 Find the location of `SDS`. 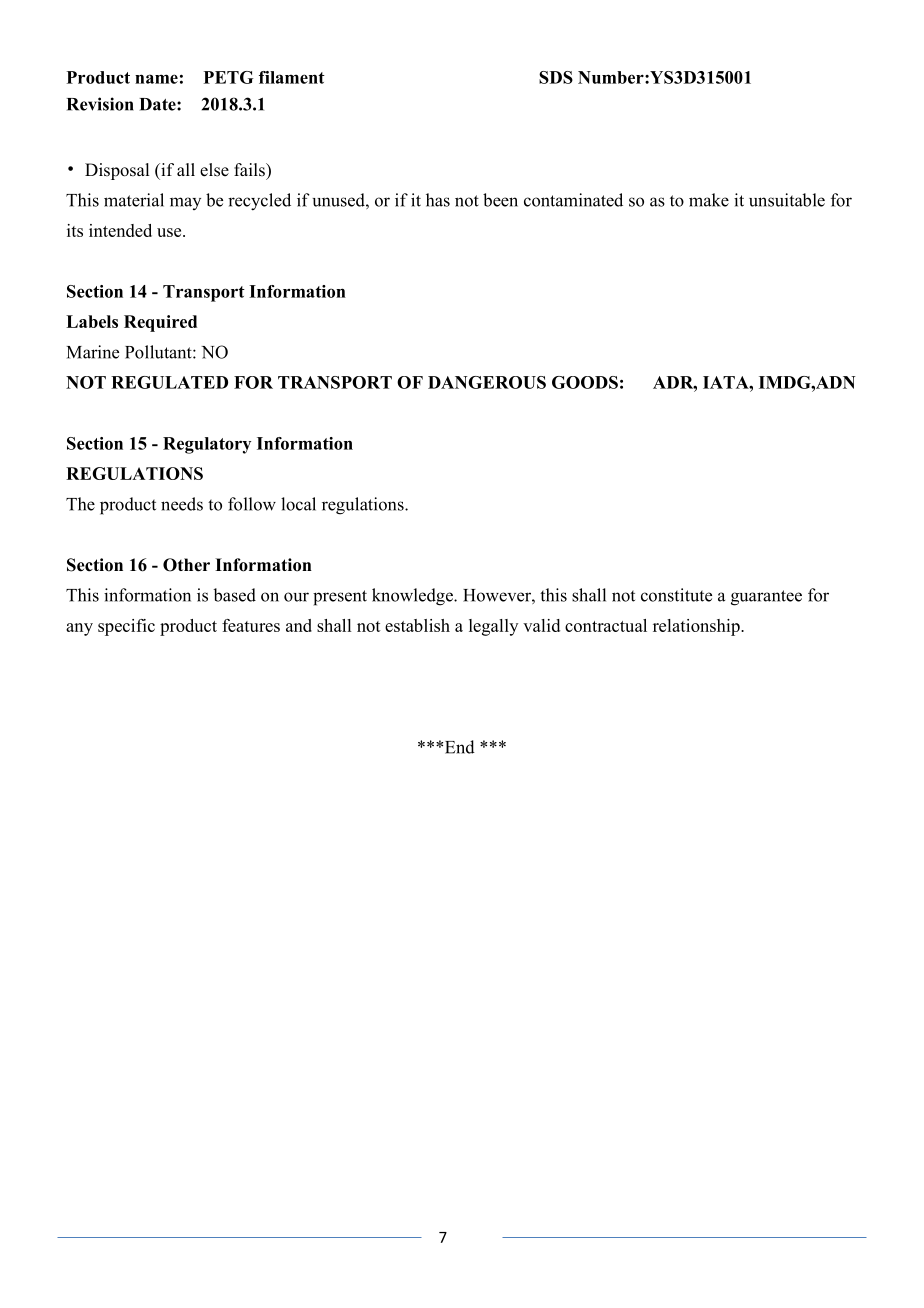

SDS is located at coordinates (556, 77).
